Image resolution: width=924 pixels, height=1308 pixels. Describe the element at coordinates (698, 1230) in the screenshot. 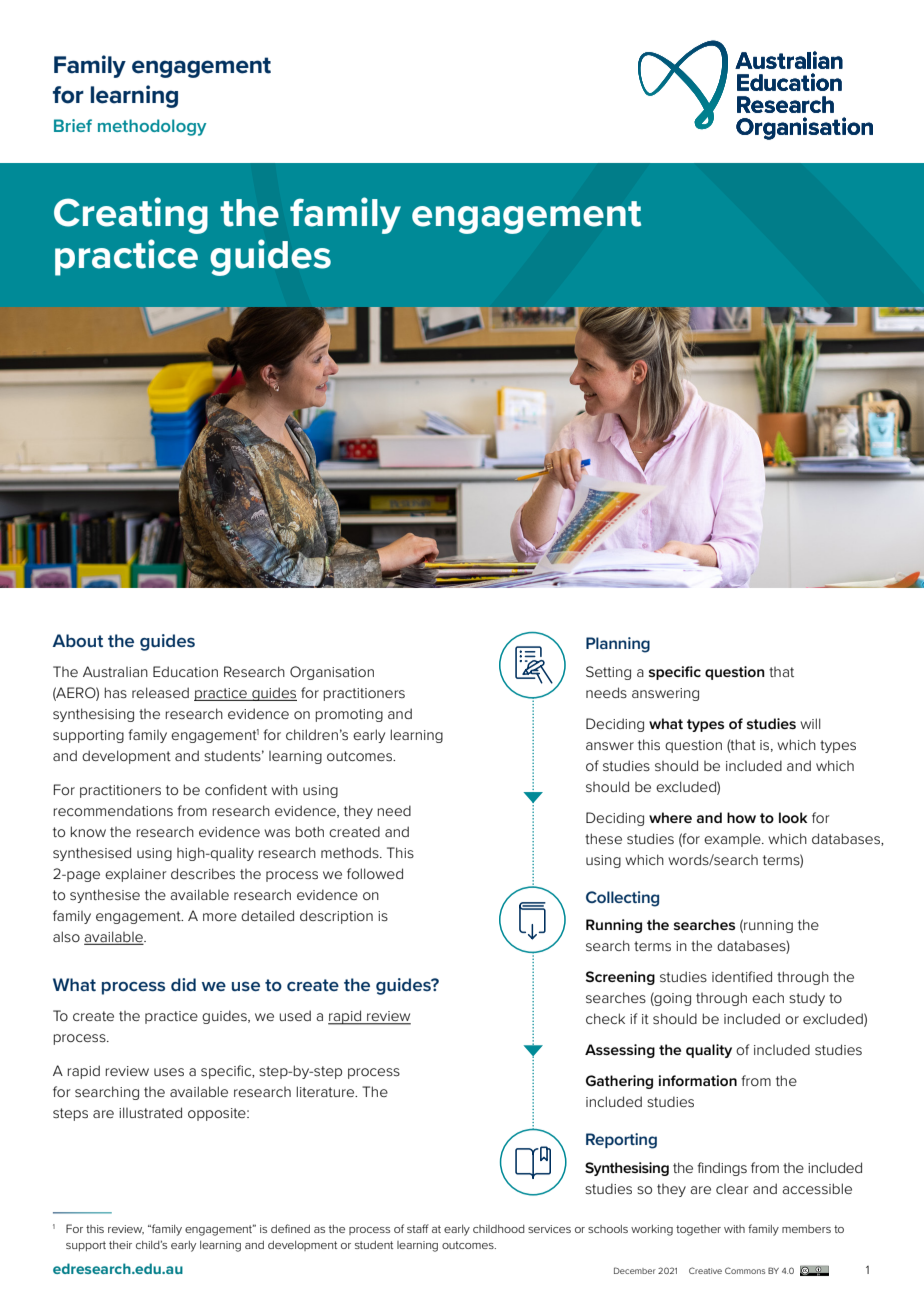

I see `together` at that location.
